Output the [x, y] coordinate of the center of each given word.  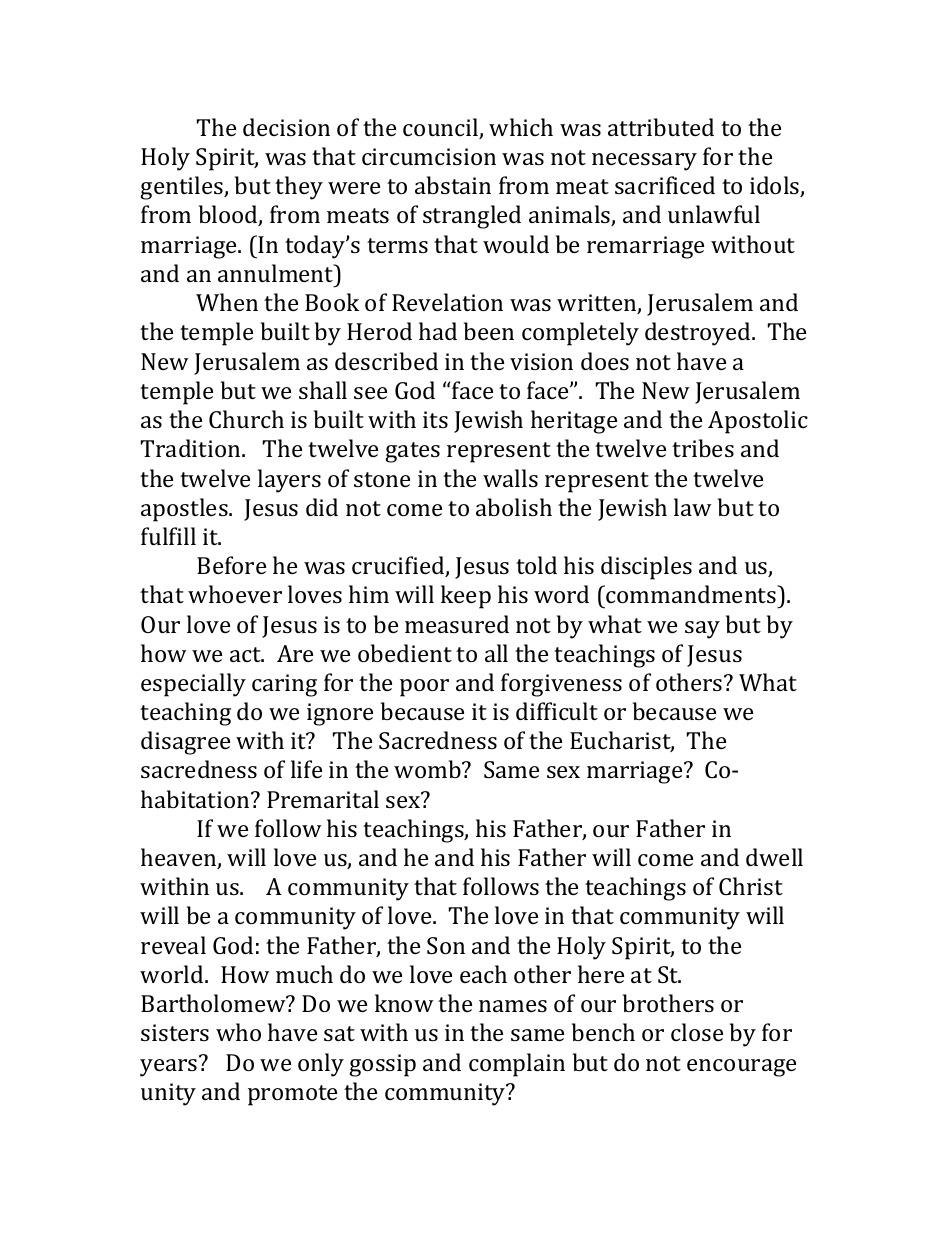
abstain [453, 185]
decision [286, 127]
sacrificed [665, 185]
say [702, 630]
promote [292, 1095]
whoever [235, 594]
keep [466, 597]
